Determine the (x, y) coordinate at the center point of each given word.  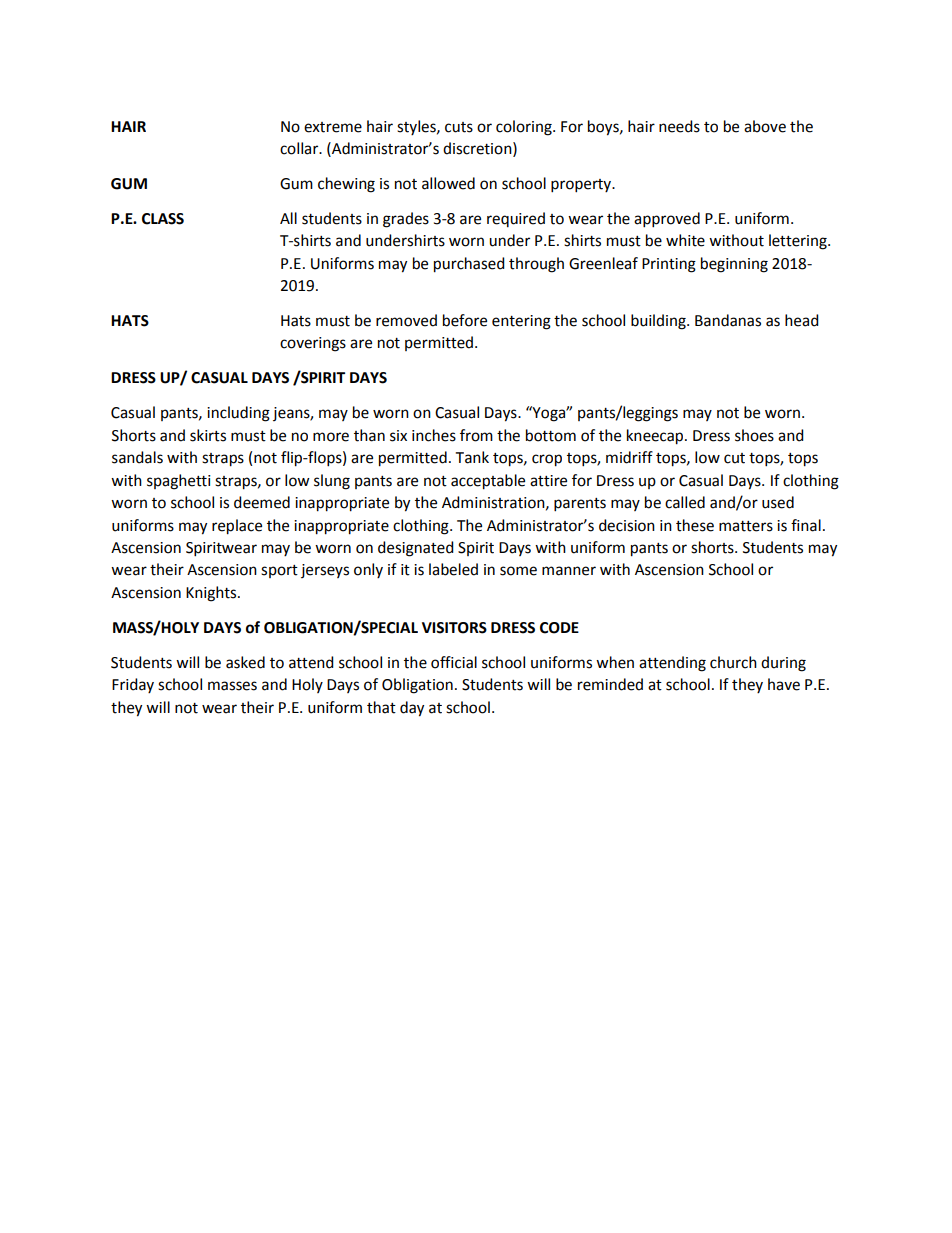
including (238, 414)
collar (300, 148)
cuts (459, 127)
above (765, 126)
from (476, 435)
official (454, 662)
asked (245, 662)
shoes (754, 435)
